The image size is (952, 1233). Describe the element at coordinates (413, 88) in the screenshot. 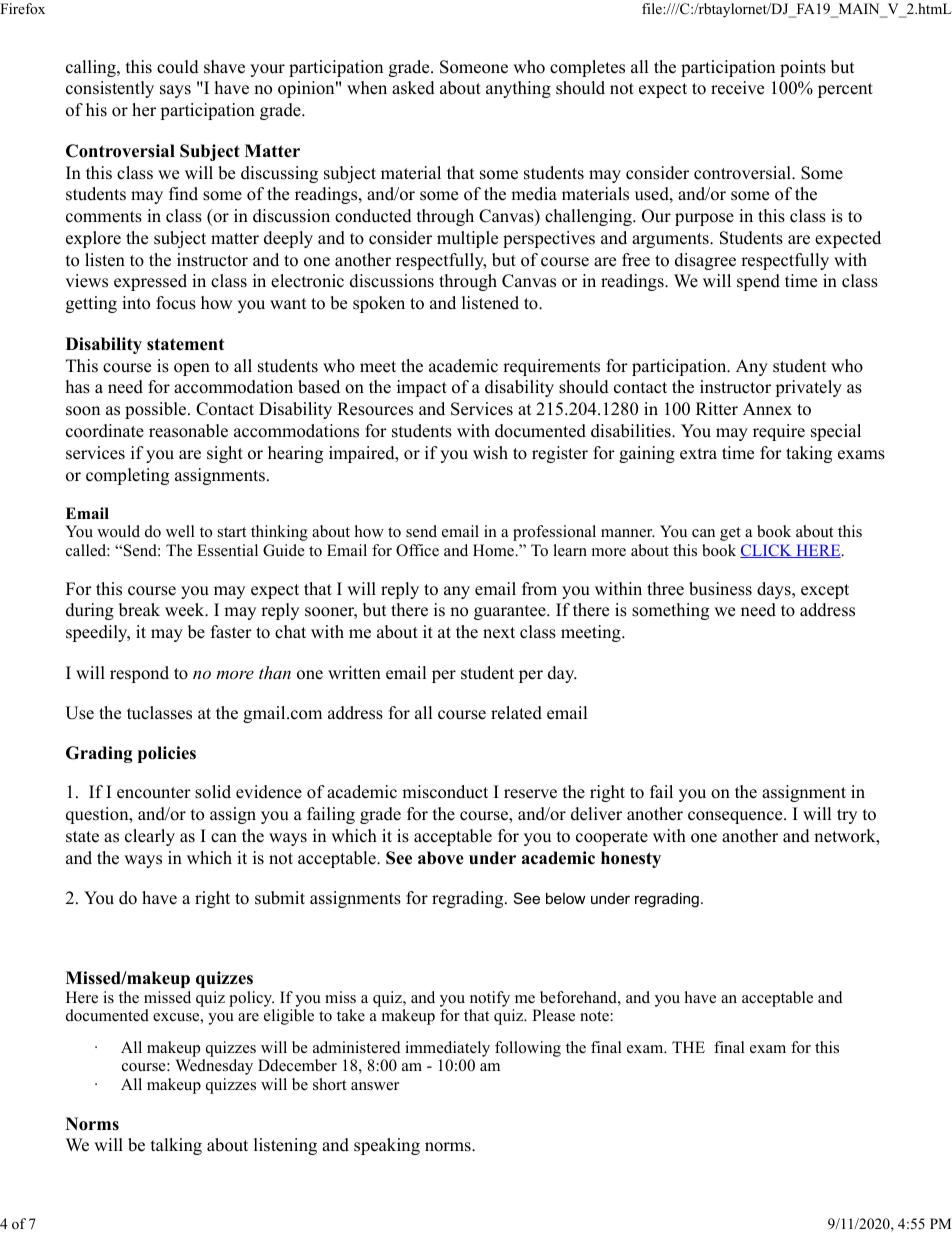

I see `asked` at that location.
